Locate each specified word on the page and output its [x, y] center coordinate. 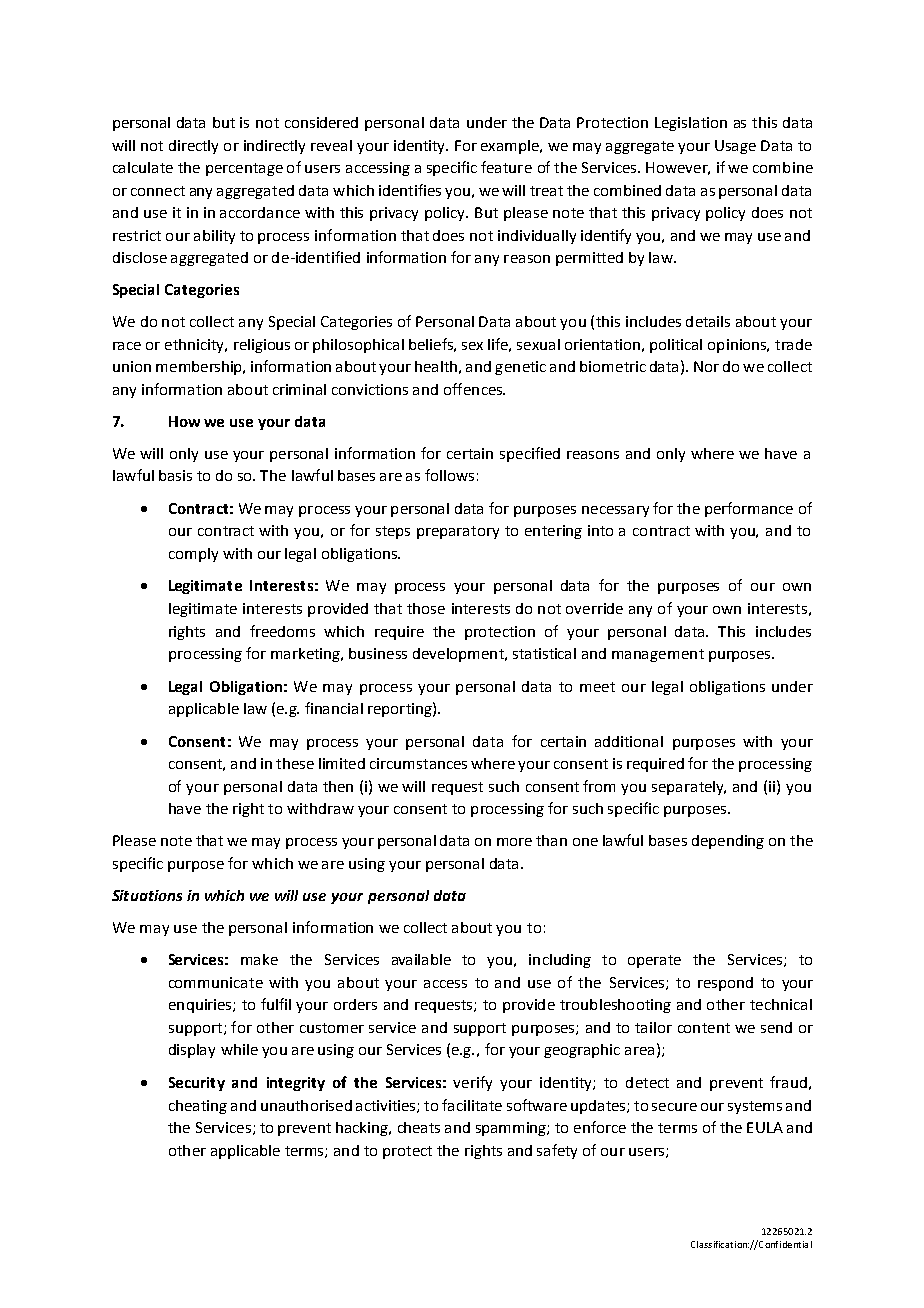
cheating [198, 1107]
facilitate [472, 1105]
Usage [735, 147]
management [658, 655]
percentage [244, 169]
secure [674, 1107]
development [459, 655]
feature [506, 167]
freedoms [282, 631]
